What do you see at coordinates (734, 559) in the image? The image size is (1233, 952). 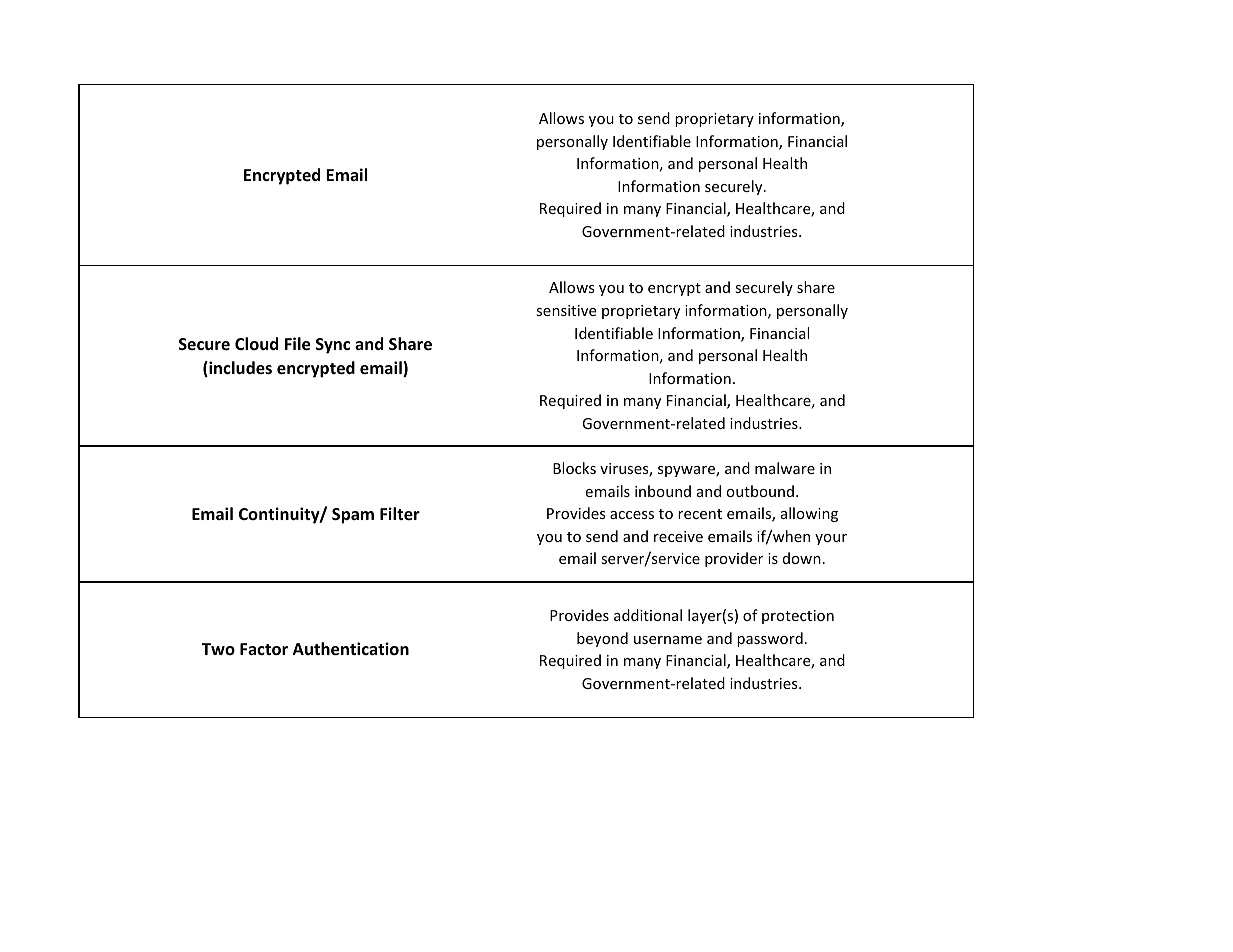 I see `provider` at bounding box center [734, 559].
